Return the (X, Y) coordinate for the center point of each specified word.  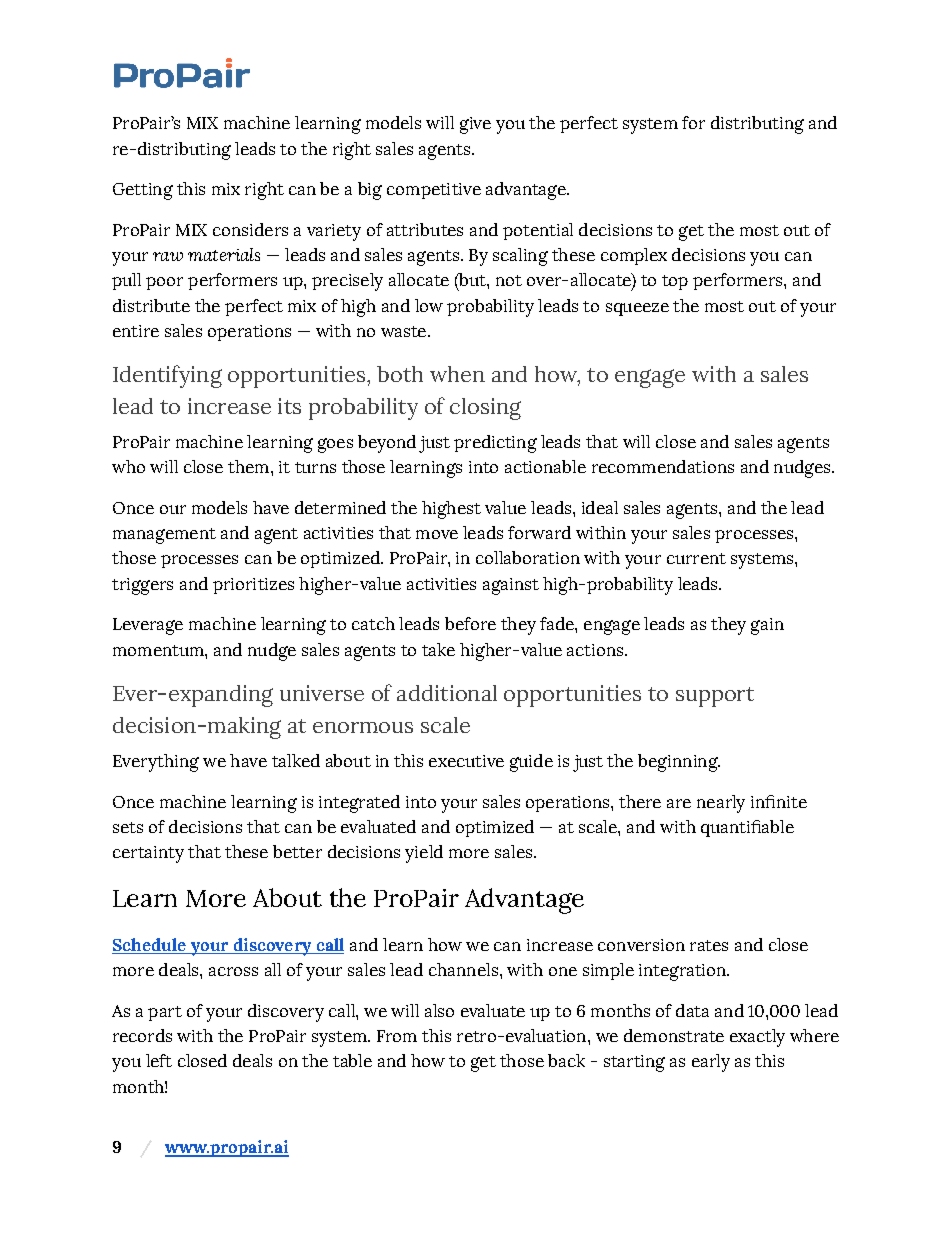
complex (634, 256)
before (470, 623)
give (475, 125)
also (439, 1010)
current (696, 558)
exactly (757, 1038)
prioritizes (253, 586)
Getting (143, 191)
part (165, 1013)
